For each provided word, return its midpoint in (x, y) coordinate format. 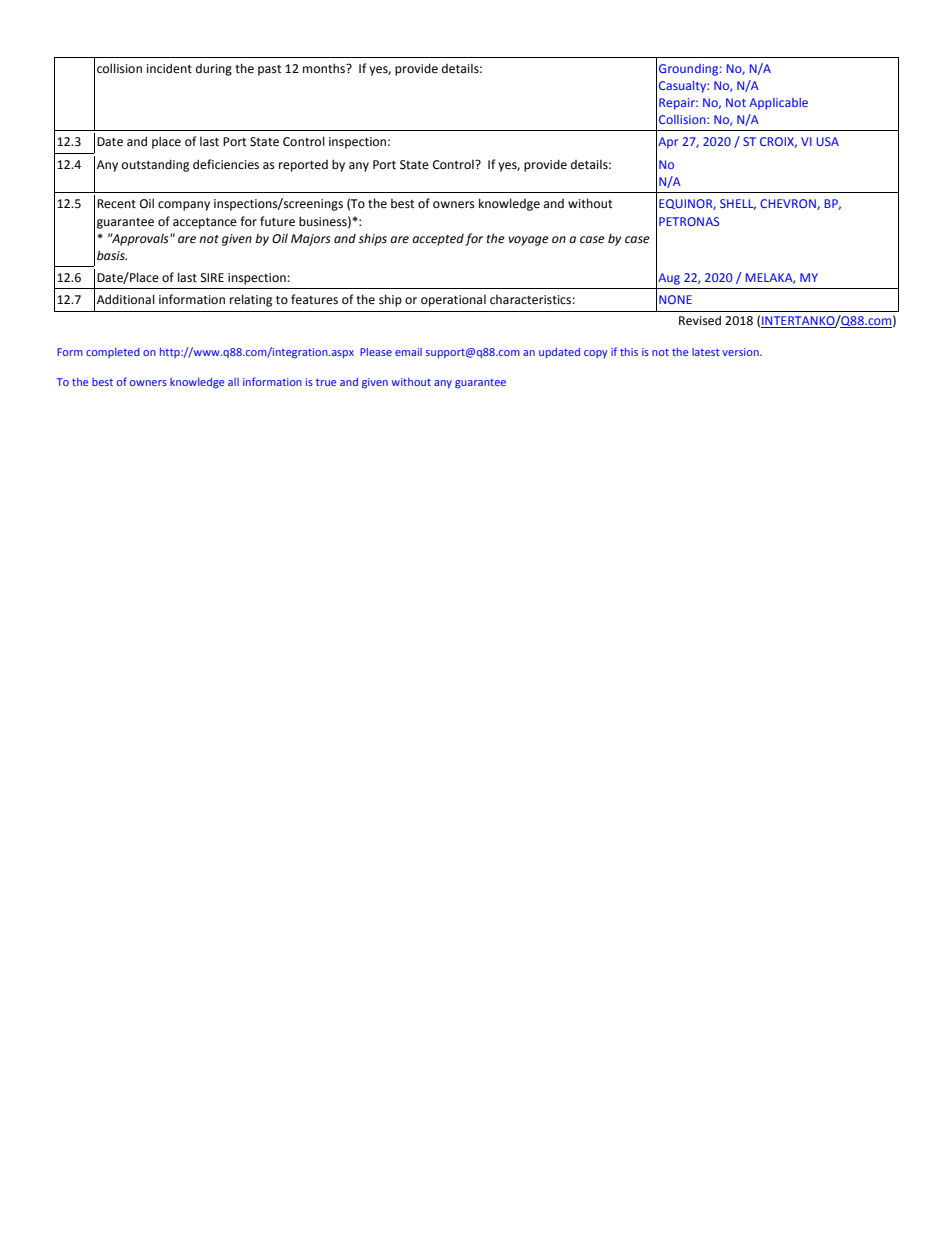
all (233, 382)
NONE (675, 299)
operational (453, 301)
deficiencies (226, 164)
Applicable (778, 104)
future (277, 221)
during (214, 70)
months (325, 68)
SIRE (212, 277)
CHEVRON (789, 204)
